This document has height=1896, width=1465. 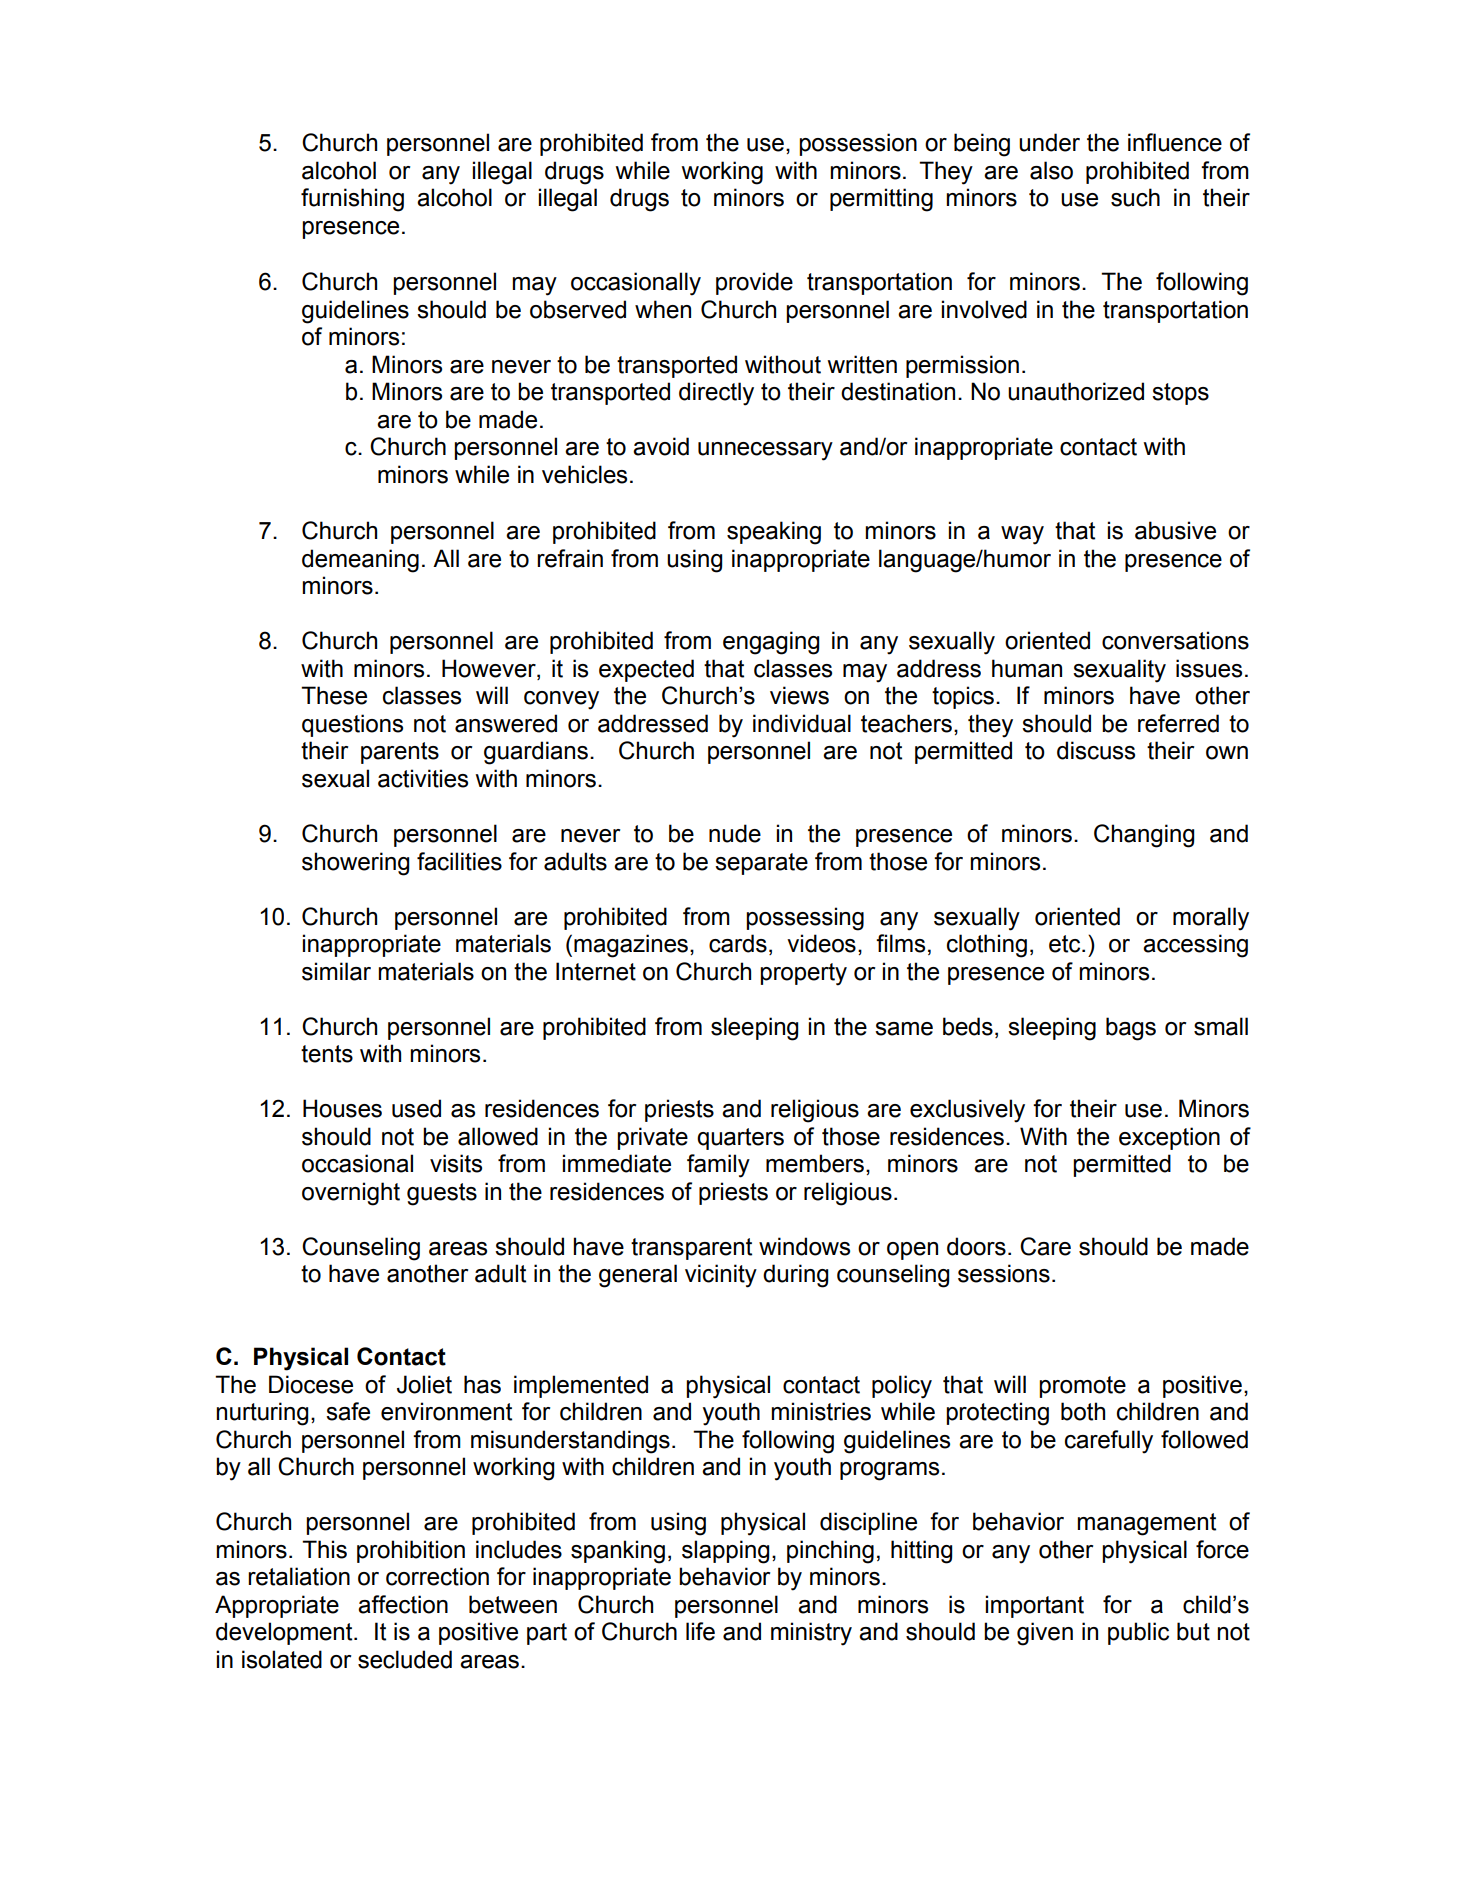 I want to click on overnight, so click(x=351, y=1194).
